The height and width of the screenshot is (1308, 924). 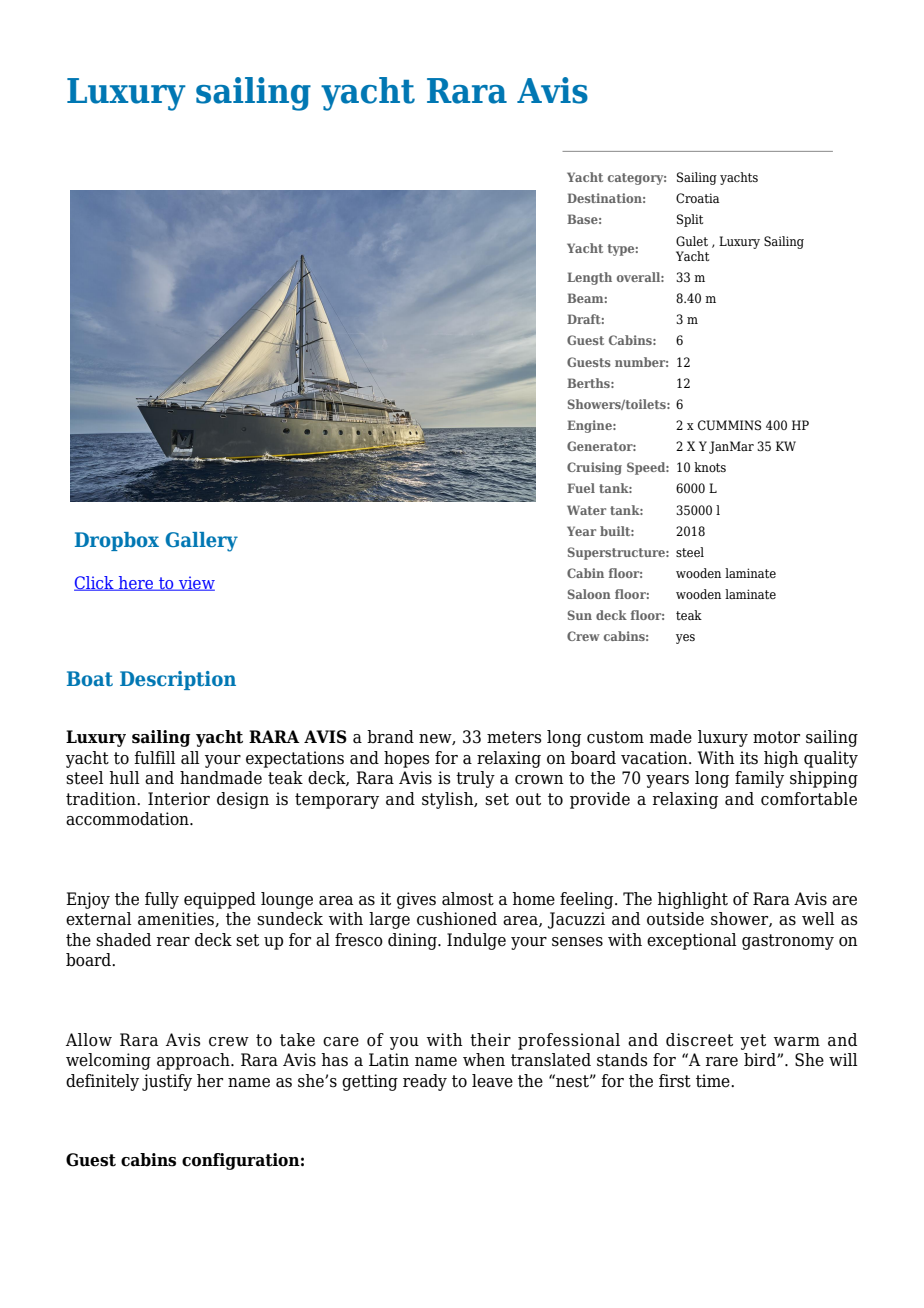 I want to click on almost, so click(x=468, y=899).
